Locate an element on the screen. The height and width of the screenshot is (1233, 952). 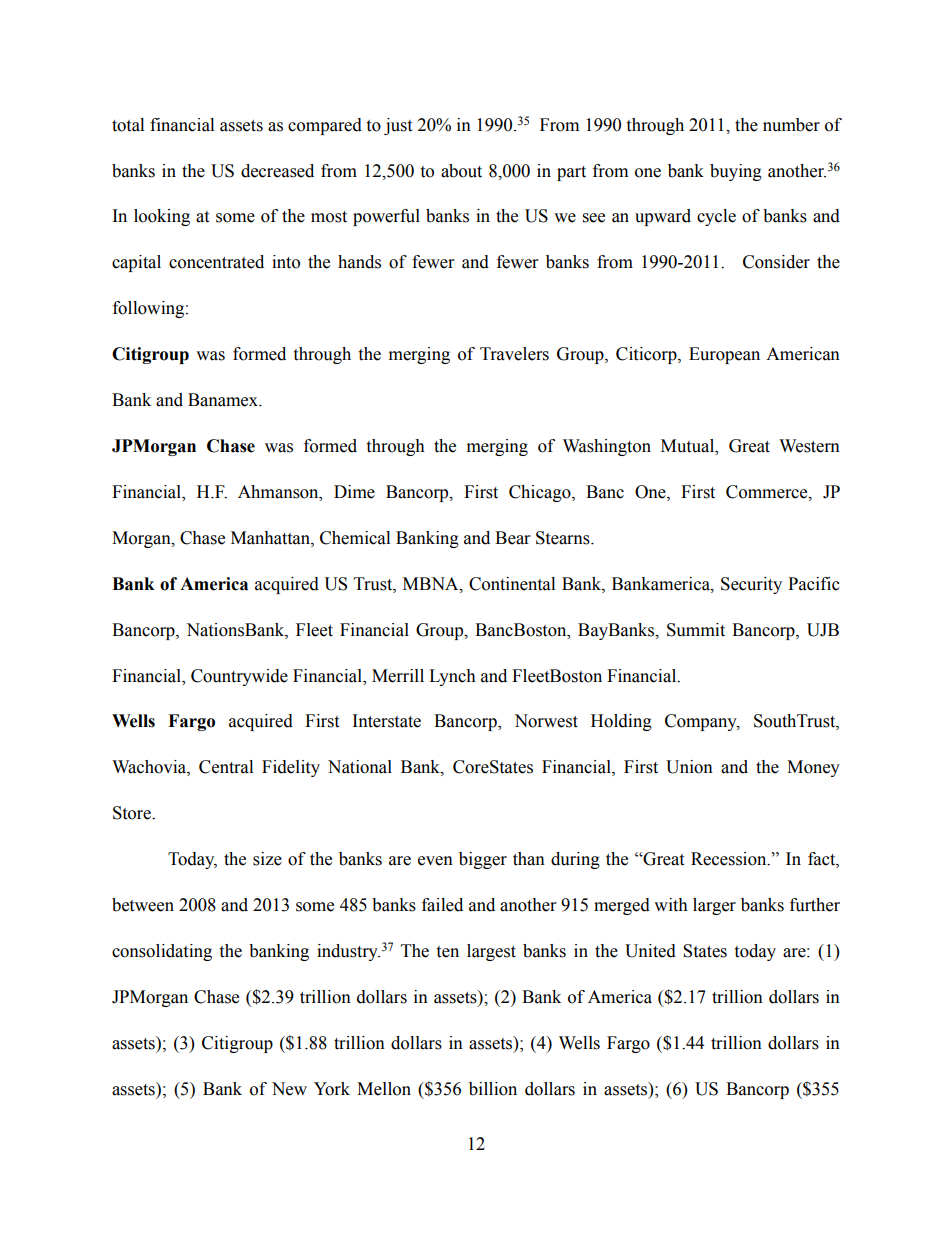
New is located at coordinates (289, 1089).
